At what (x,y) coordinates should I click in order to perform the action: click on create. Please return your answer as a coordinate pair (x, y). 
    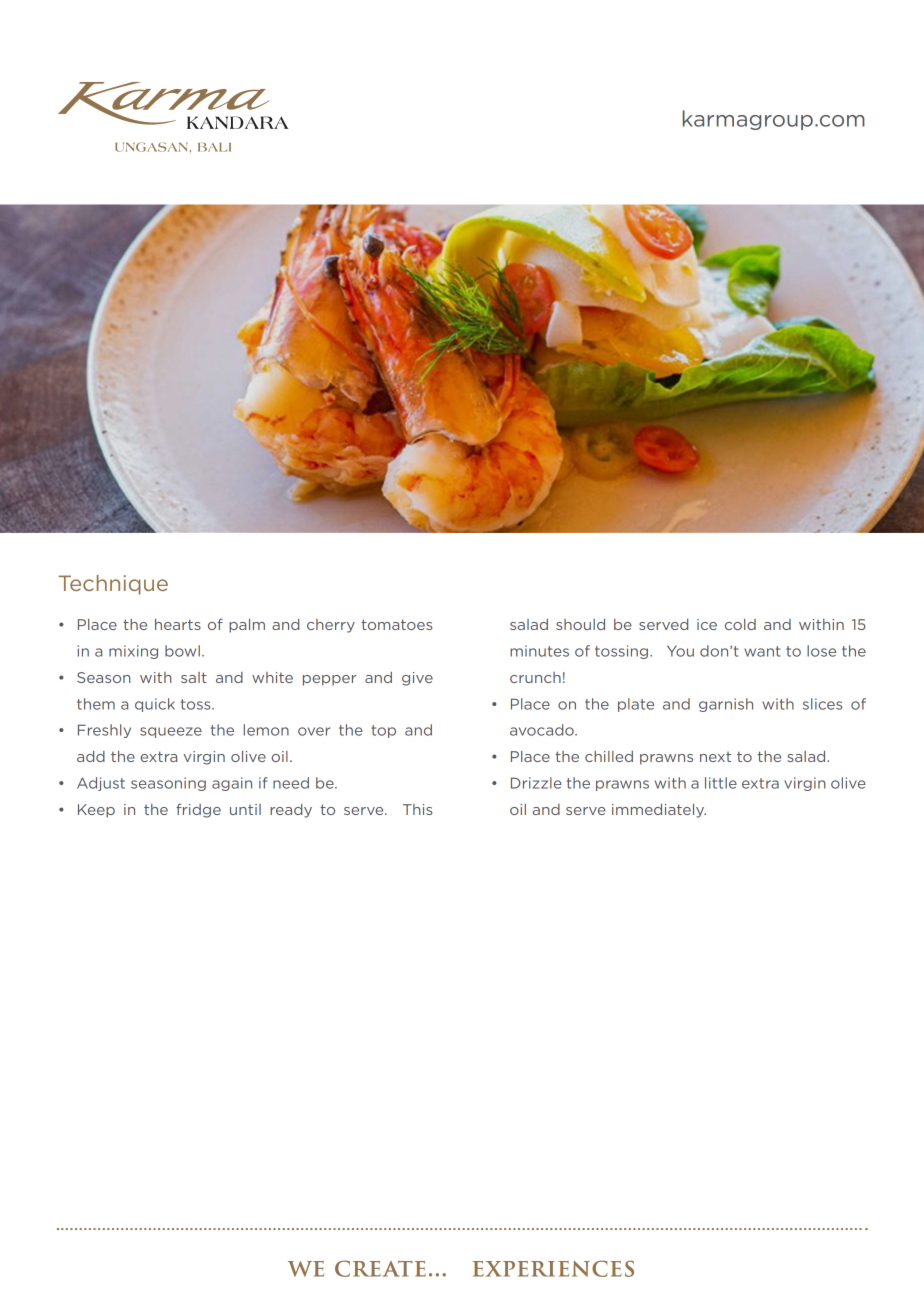
    Looking at the image, I should click on (380, 1268).
